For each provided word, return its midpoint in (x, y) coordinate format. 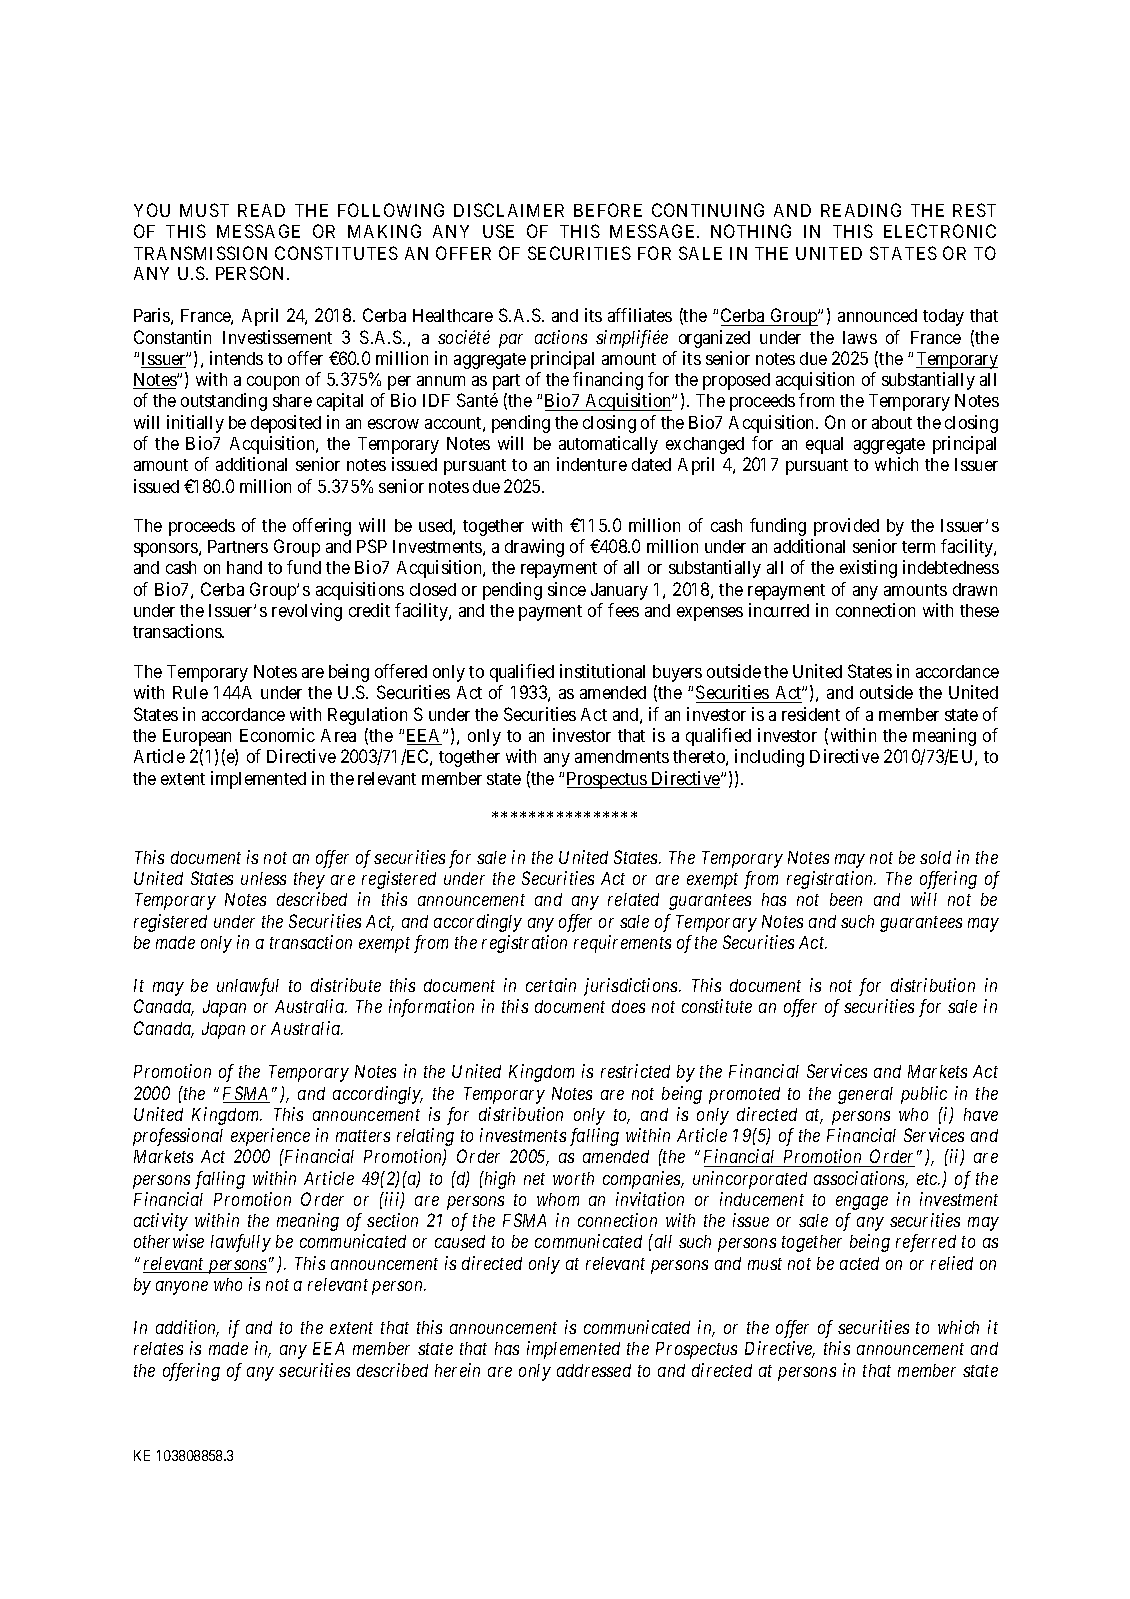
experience (270, 1137)
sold (935, 857)
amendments (622, 756)
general (865, 1095)
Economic (277, 735)
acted (859, 1263)
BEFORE (608, 210)
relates (158, 1348)
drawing (534, 548)
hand (244, 567)
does (628, 1006)
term (920, 548)
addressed (594, 1370)
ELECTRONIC (940, 231)
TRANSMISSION (200, 253)
